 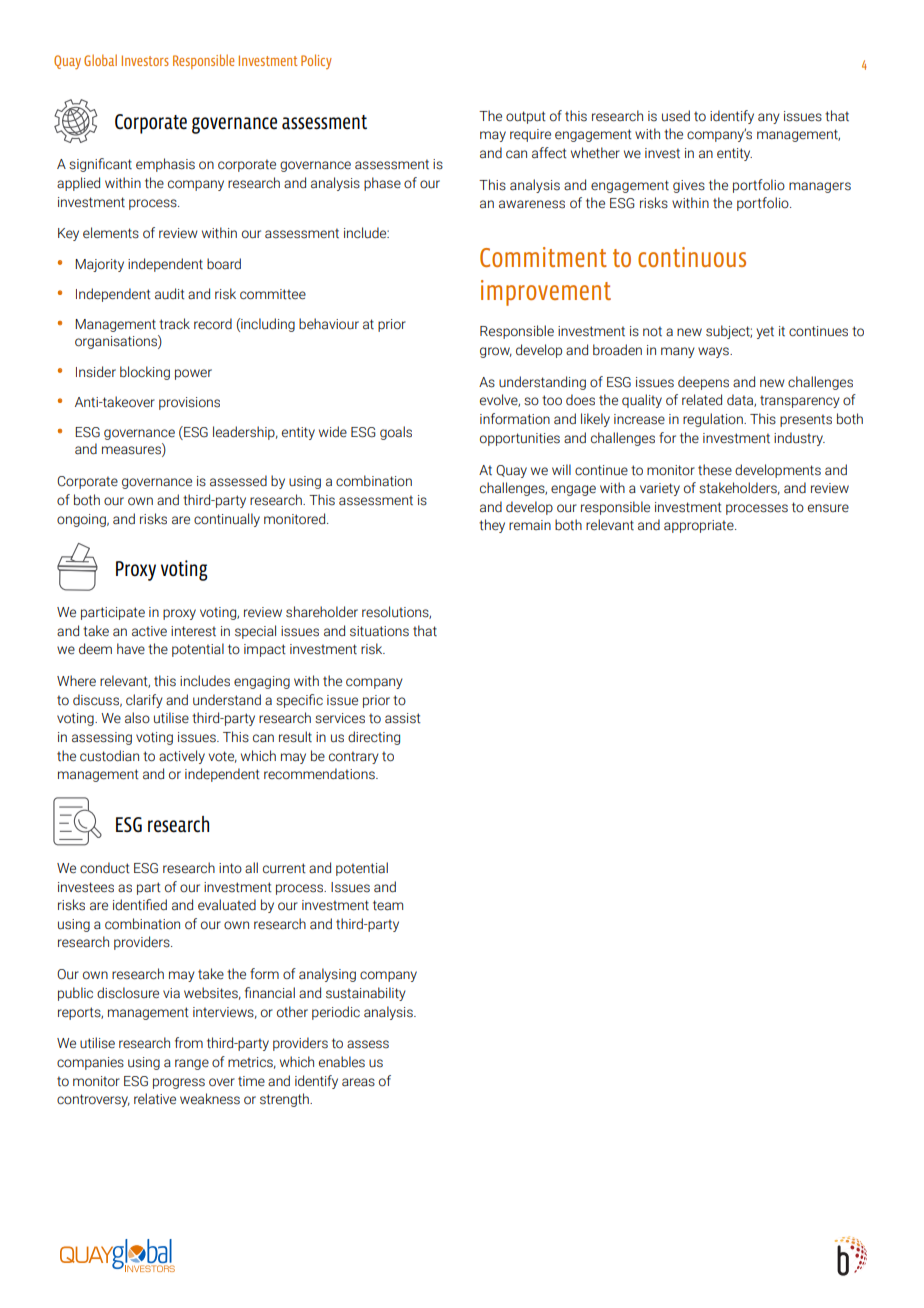 I want to click on appropriate, so click(x=700, y=526).
